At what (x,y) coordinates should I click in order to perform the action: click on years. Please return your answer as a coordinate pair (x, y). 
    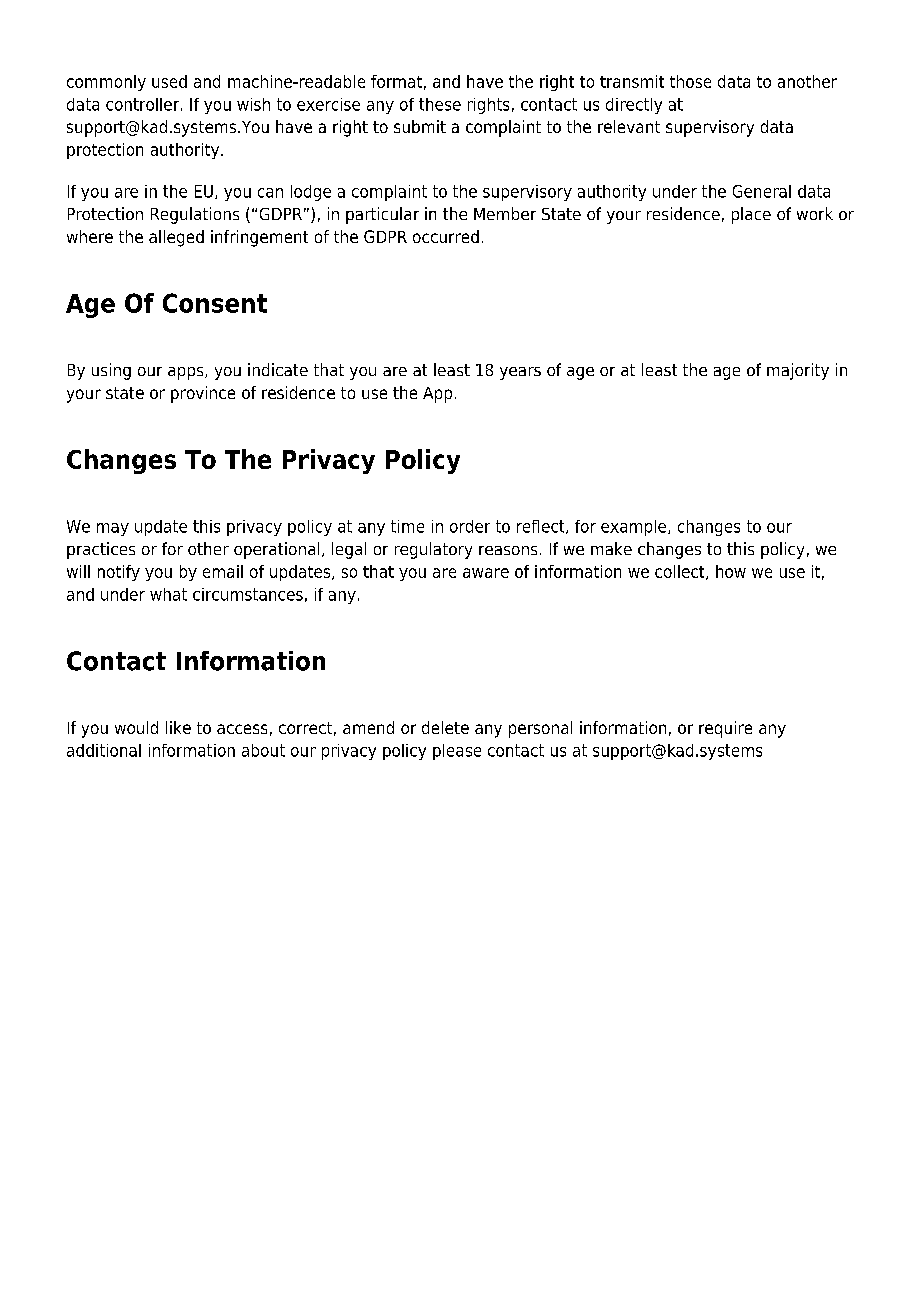
    Looking at the image, I should click on (520, 373).
